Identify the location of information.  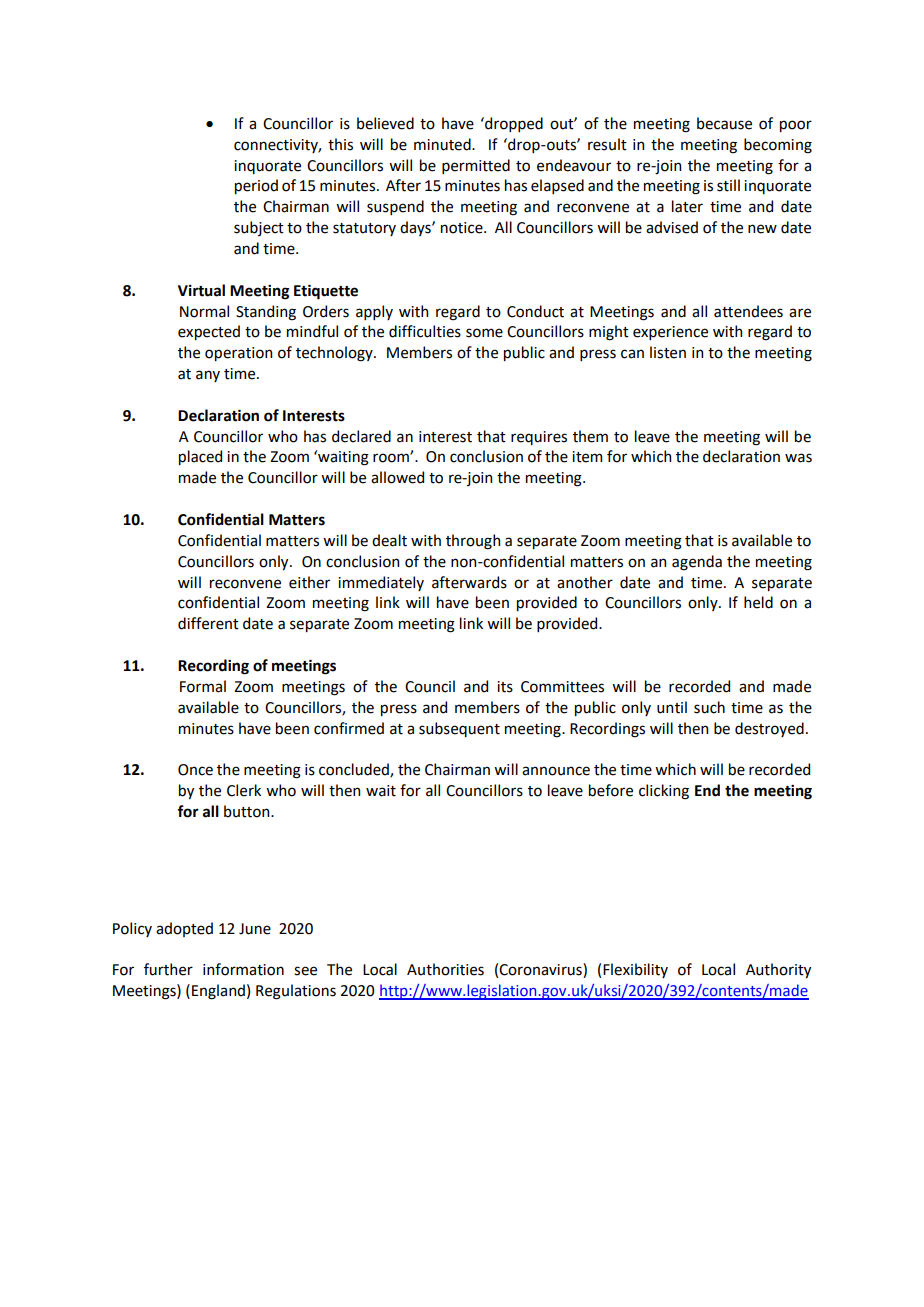
(243, 969).
